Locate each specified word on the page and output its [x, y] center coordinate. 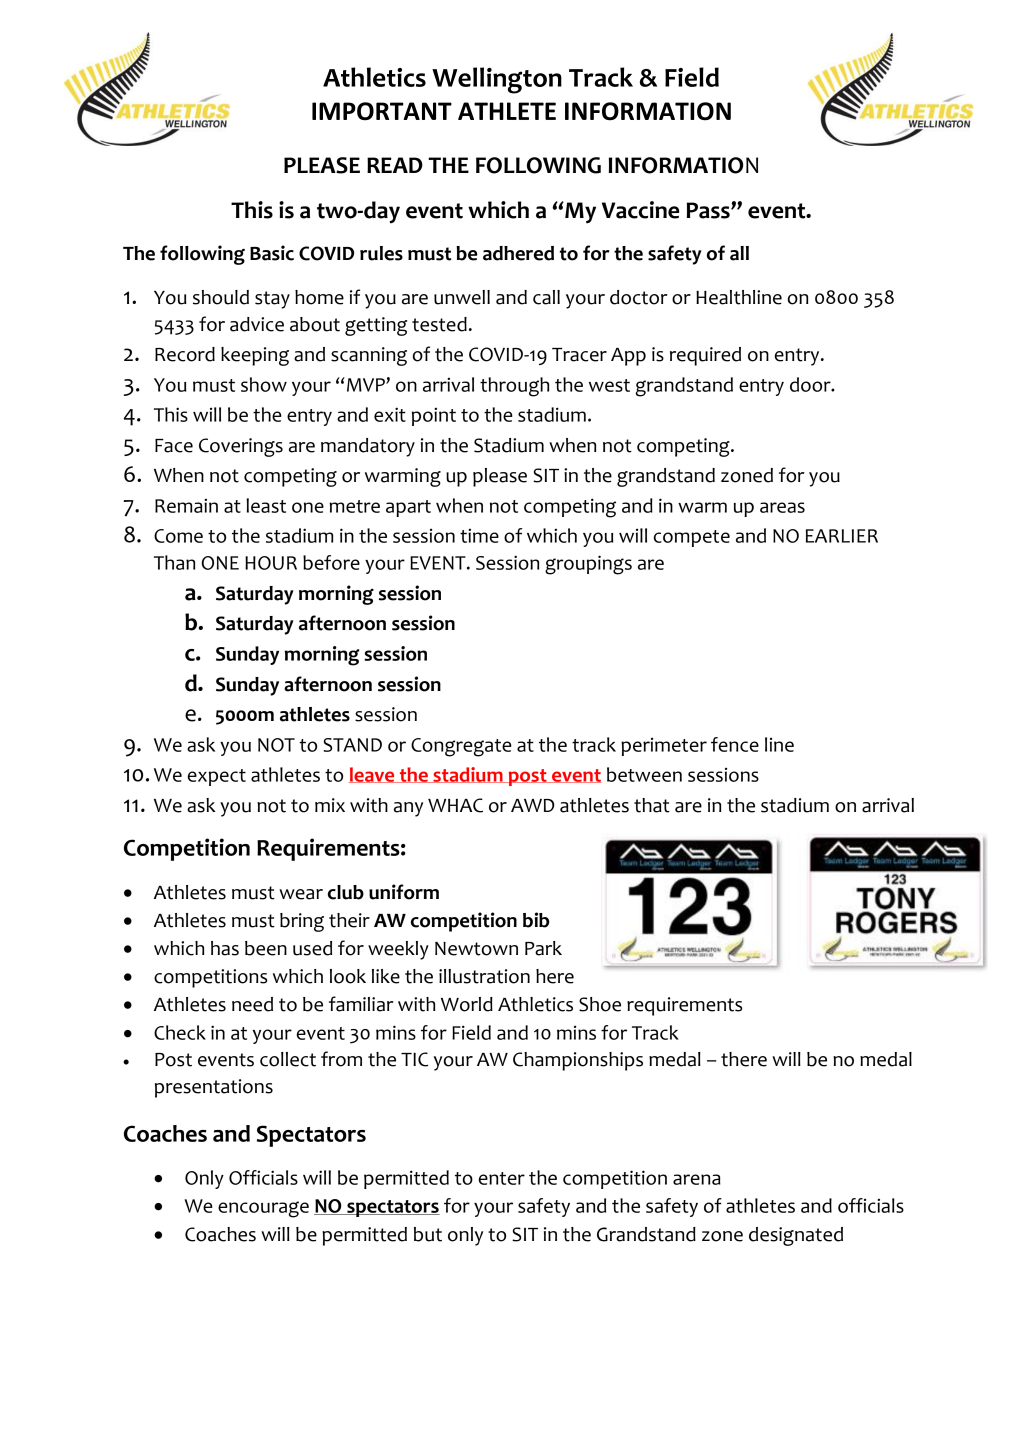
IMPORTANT [382, 111]
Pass [709, 210]
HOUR [271, 563]
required [705, 356]
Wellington [497, 80]
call [546, 297]
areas [782, 507]
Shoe [600, 1004]
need [252, 1004]
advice [257, 324]
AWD [532, 805]
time [479, 536]
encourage [263, 1209]
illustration [484, 976]
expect [217, 777]
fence [735, 744]
